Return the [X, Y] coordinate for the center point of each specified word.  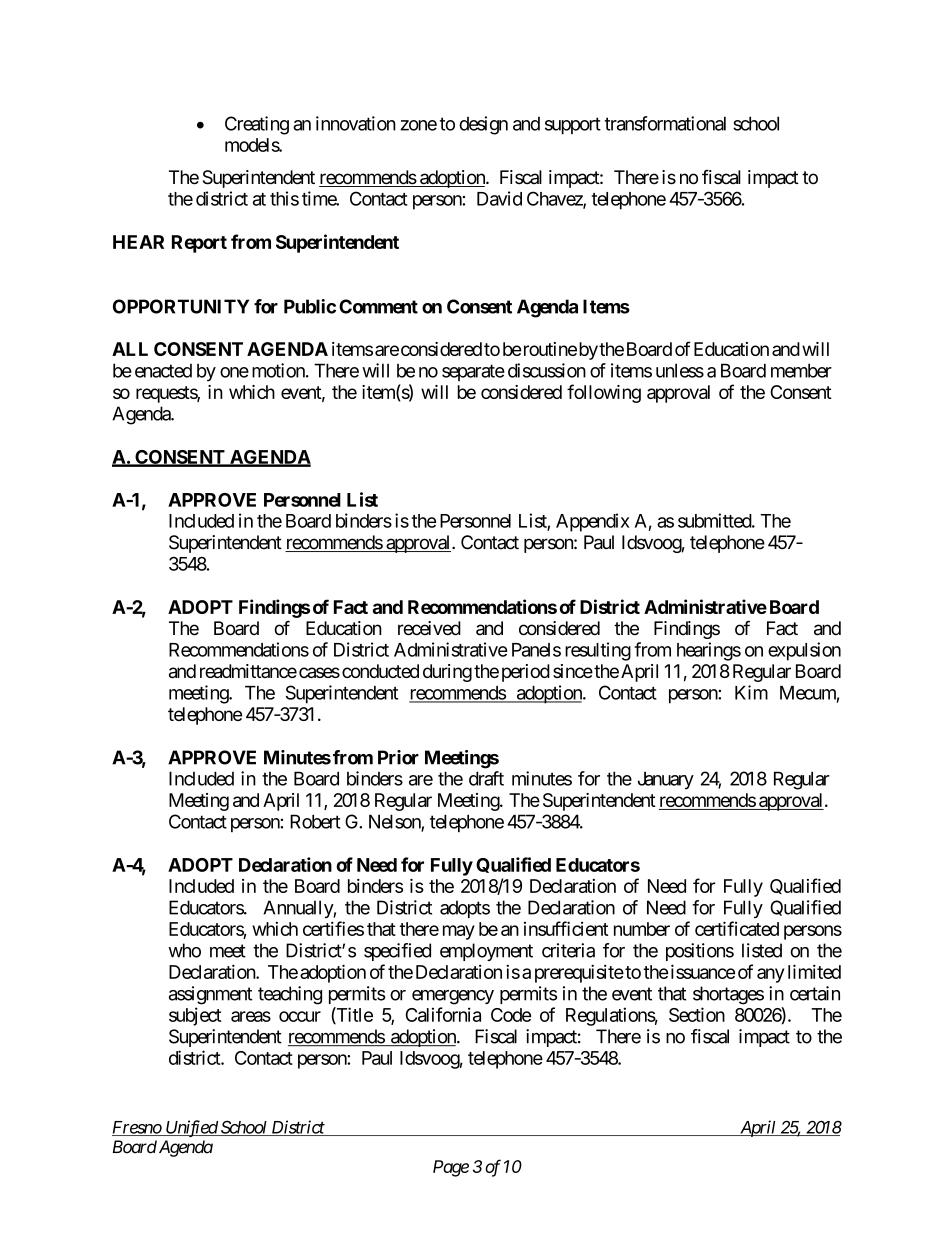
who [184, 950]
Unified [191, 1128]
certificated [737, 928]
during [447, 673]
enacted [163, 371]
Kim [751, 692]
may [459, 932]
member [801, 370]
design [483, 125]
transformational [665, 123]
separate [473, 372]
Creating [257, 125]
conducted [380, 671]
